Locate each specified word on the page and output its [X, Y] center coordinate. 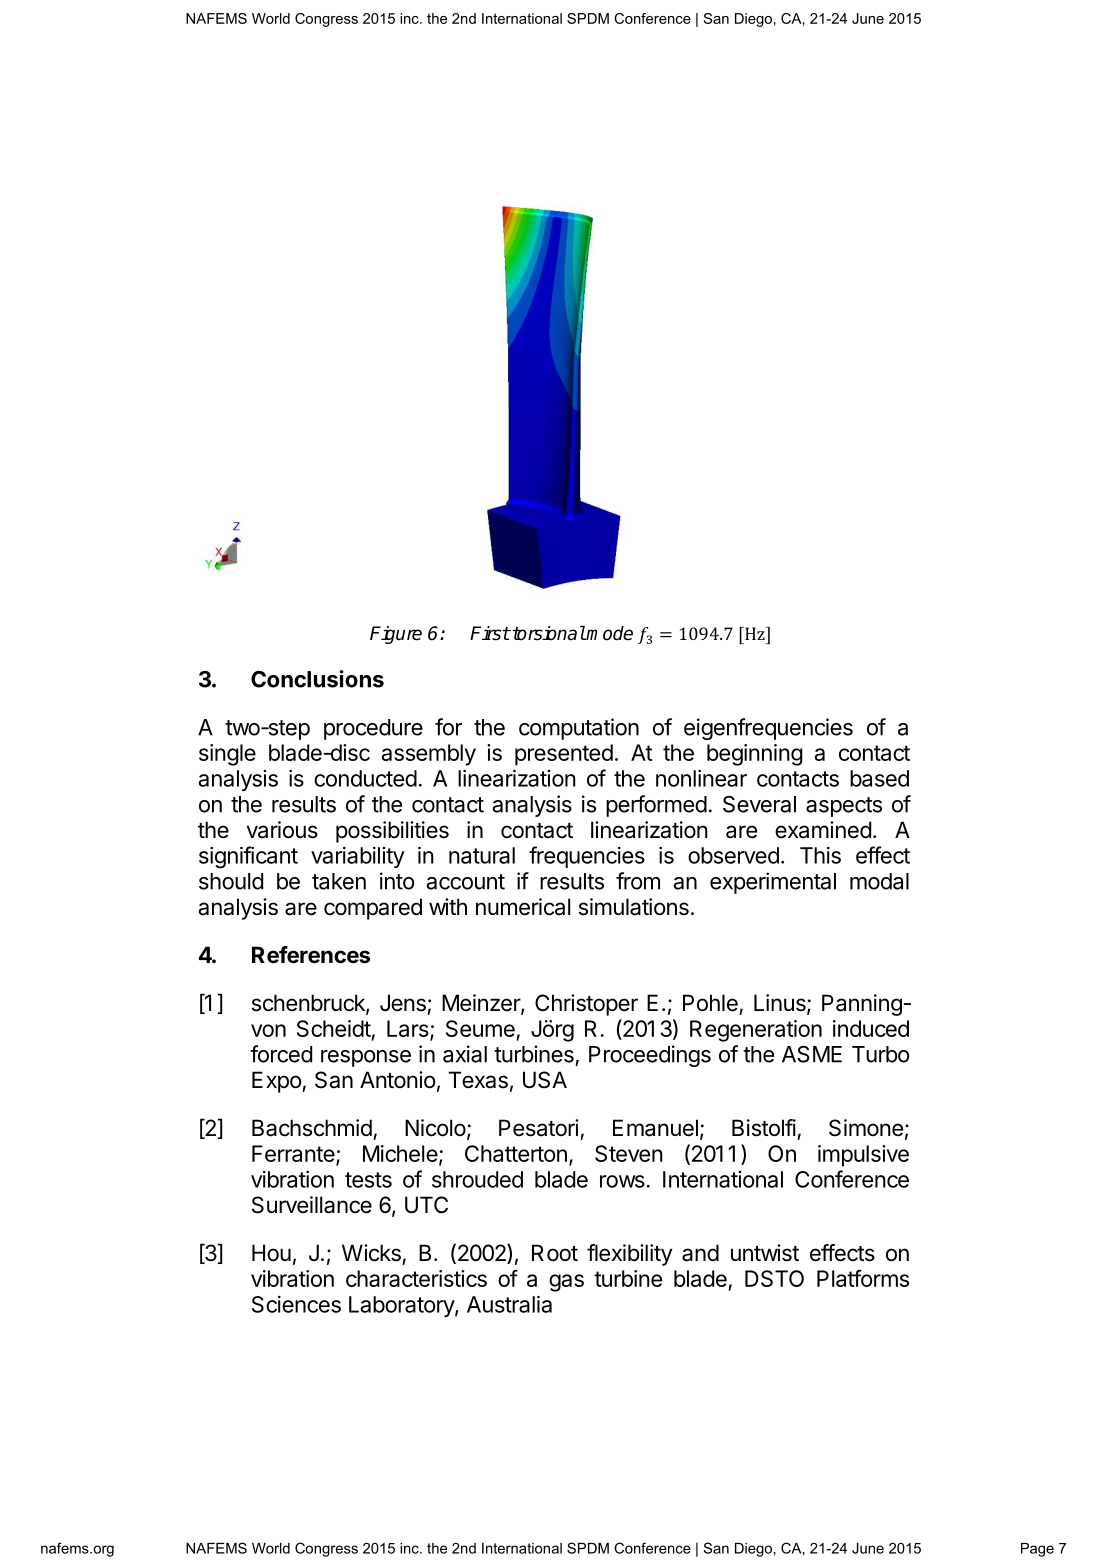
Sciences [296, 1304]
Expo [277, 1082]
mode [609, 633]
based [879, 778]
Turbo [881, 1054]
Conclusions [317, 679]
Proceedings [650, 1056]
